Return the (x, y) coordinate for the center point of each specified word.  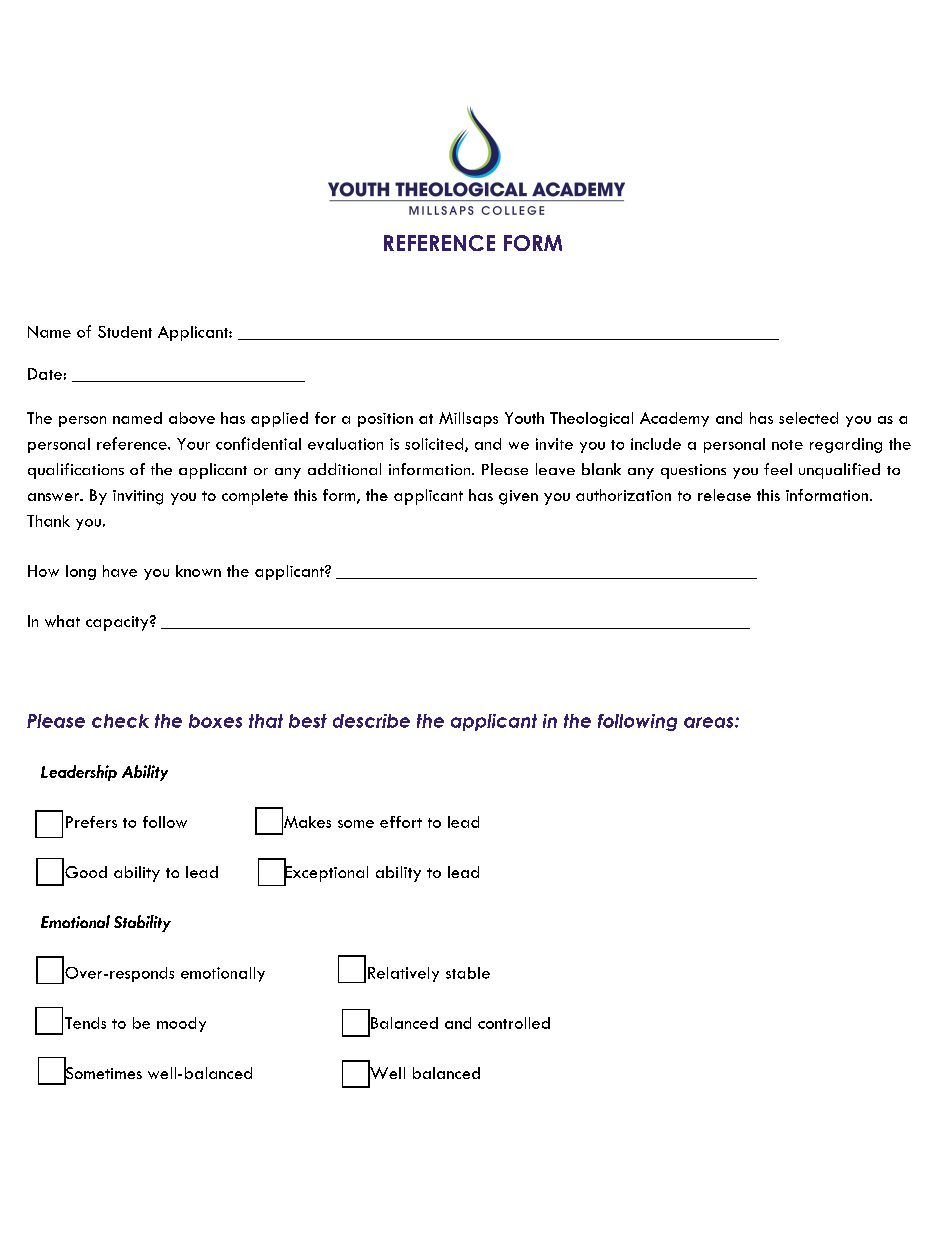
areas (710, 722)
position (385, 420)
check (120, 721)
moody (181, 1024)
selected (808, 418)
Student (125, 332)
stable (468, 973)
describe (371, 721)
